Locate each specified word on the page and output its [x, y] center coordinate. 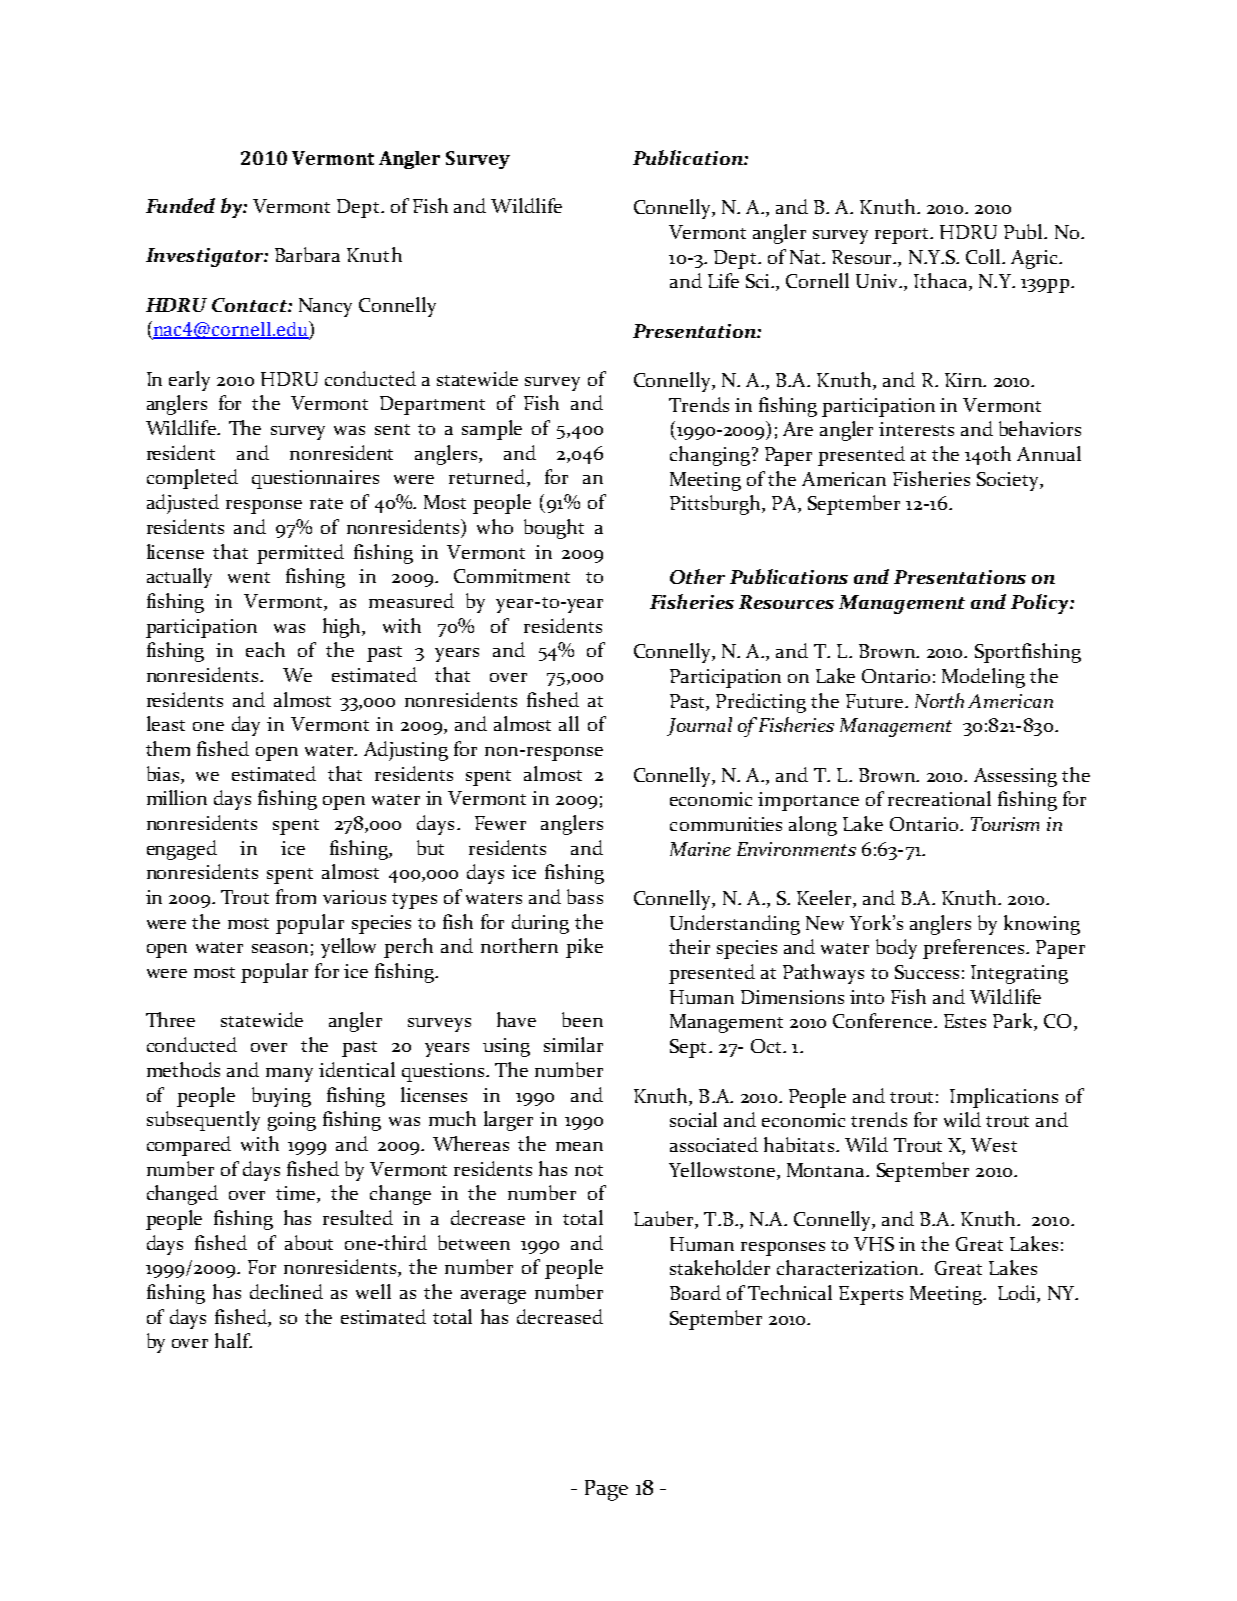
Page [606, 1490]
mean [579, 1146]
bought [554, 529]
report [903, 236]
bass [585, 896]
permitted [300, 554]
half [233, 1340]
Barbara [307, 254]
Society [1009, 481]
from [296, 896]
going [292, 1121]
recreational [939, 798]
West [994, 1145]
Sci [759, 281]
